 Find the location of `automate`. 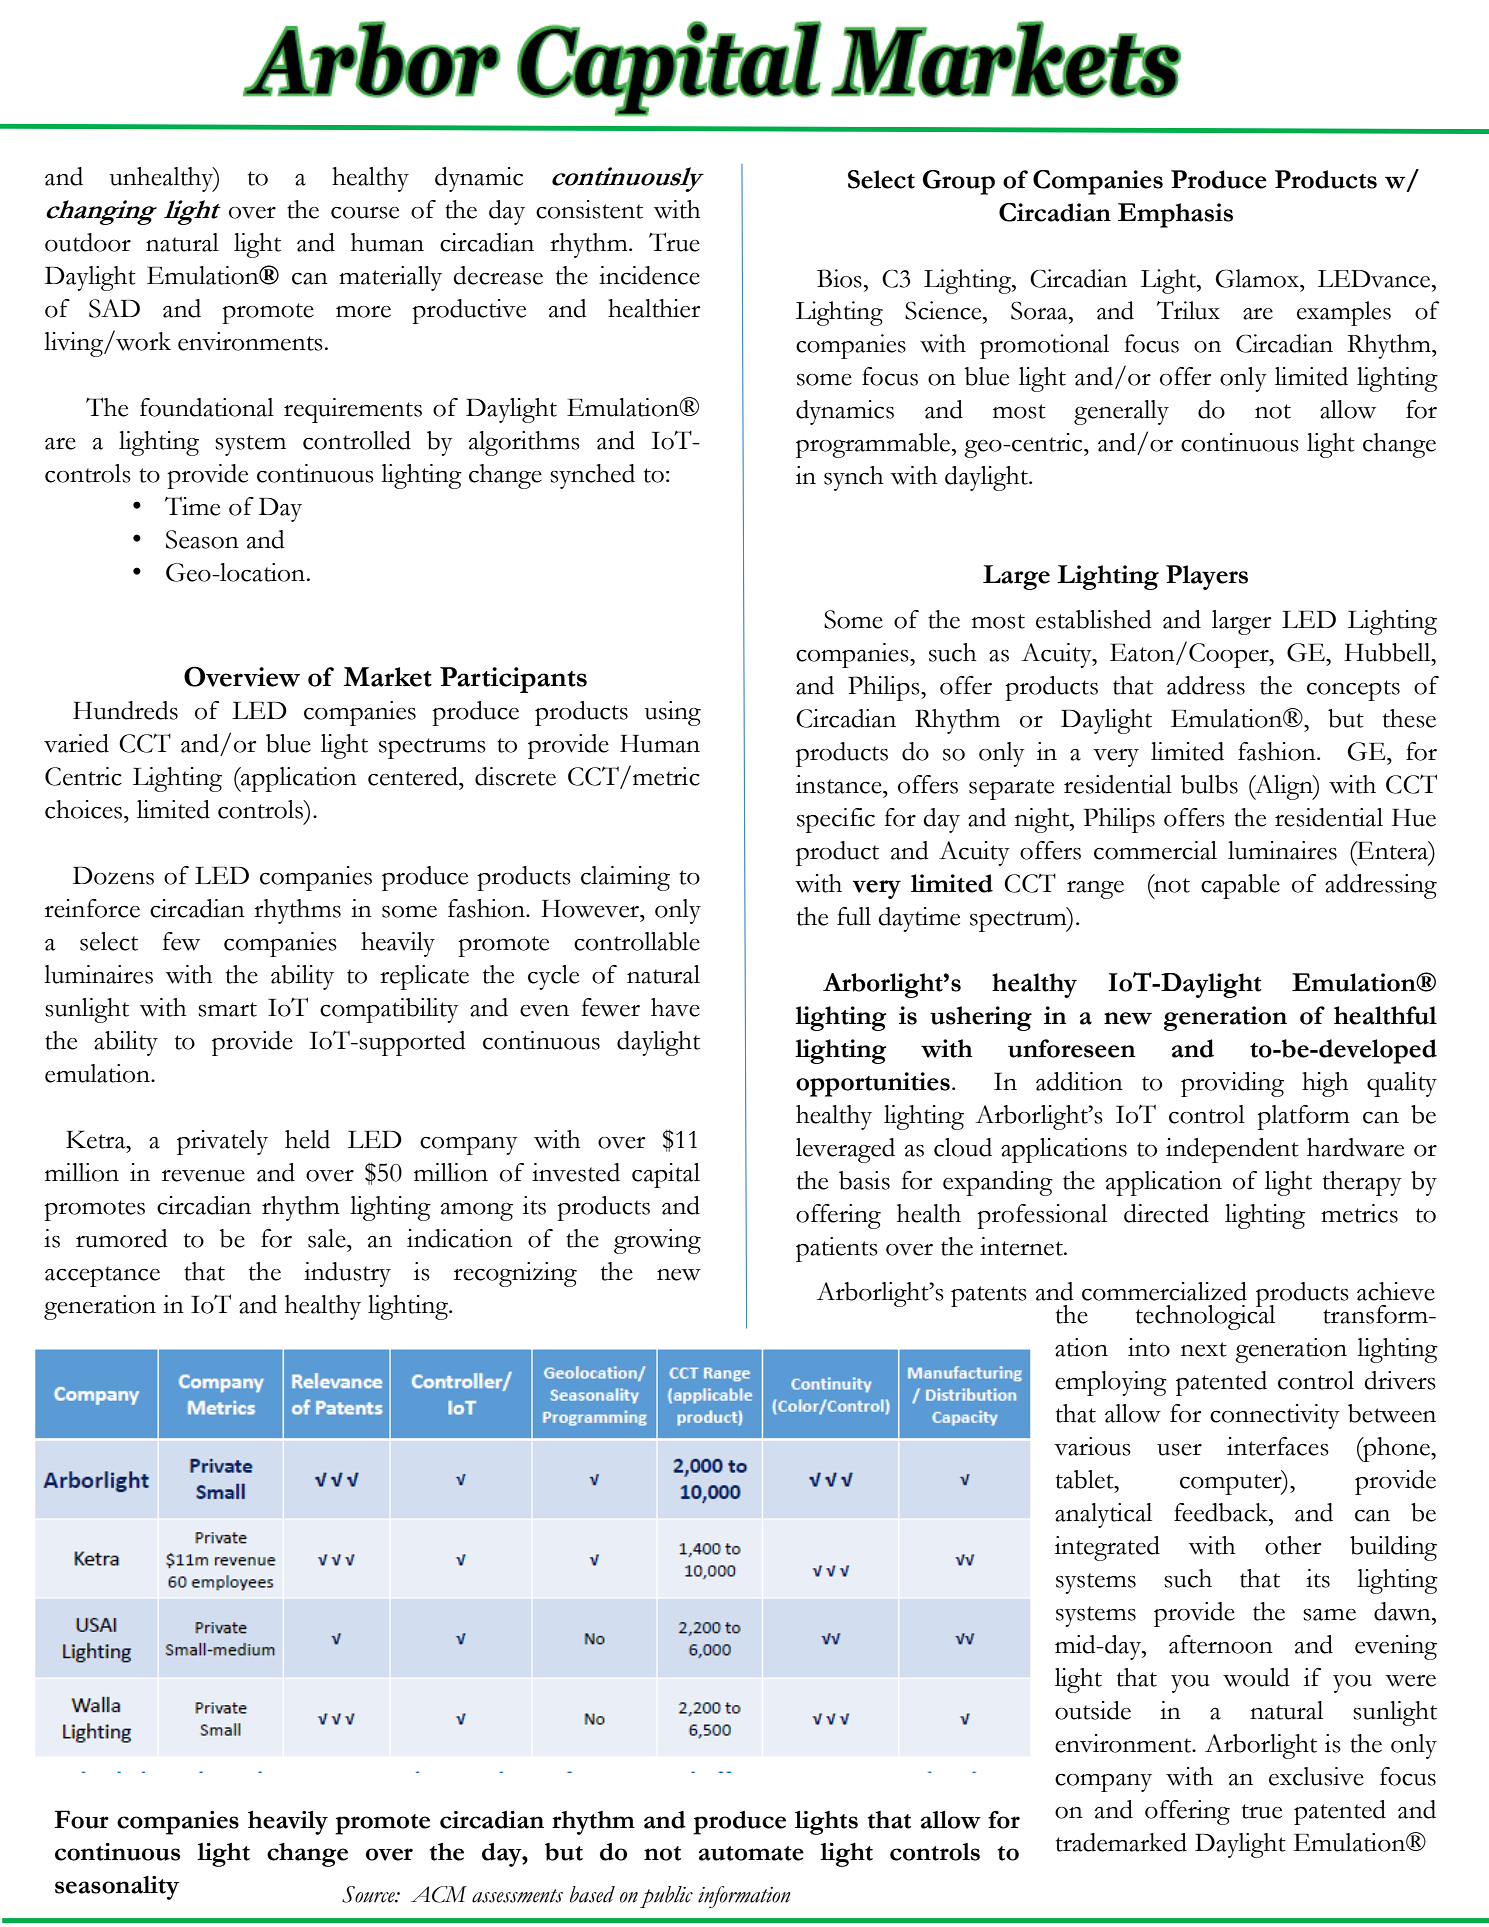

automate is located at coordinates (751, 1853).
